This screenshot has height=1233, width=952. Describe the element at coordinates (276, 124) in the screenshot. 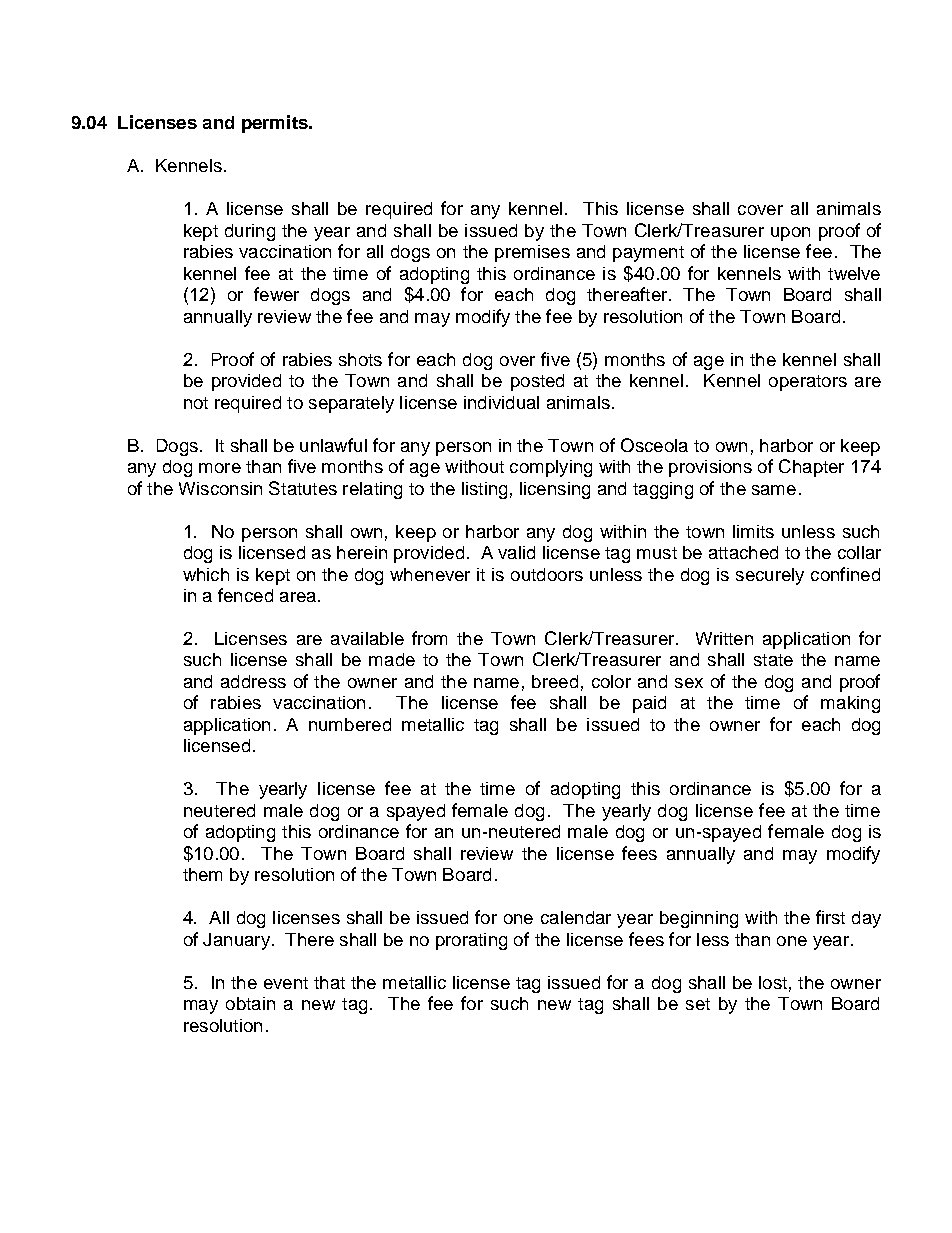

I see `permits` at that location.
